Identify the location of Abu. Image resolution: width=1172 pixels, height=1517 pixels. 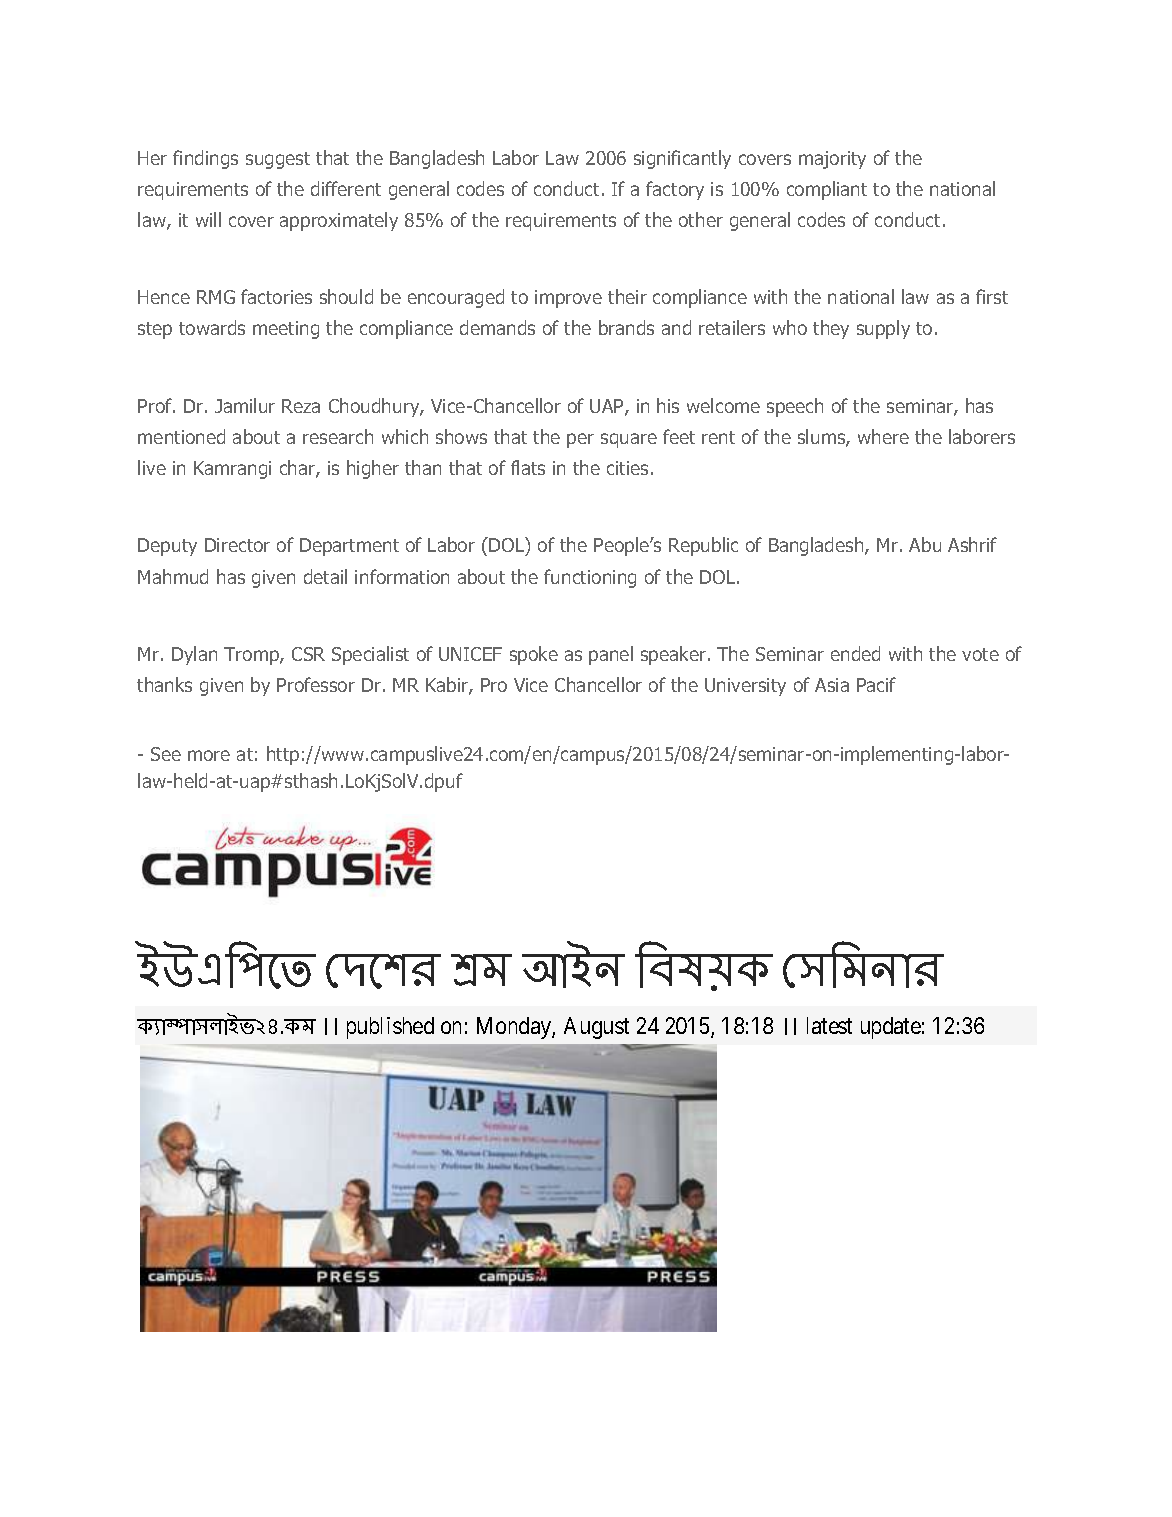
(925, 544).
